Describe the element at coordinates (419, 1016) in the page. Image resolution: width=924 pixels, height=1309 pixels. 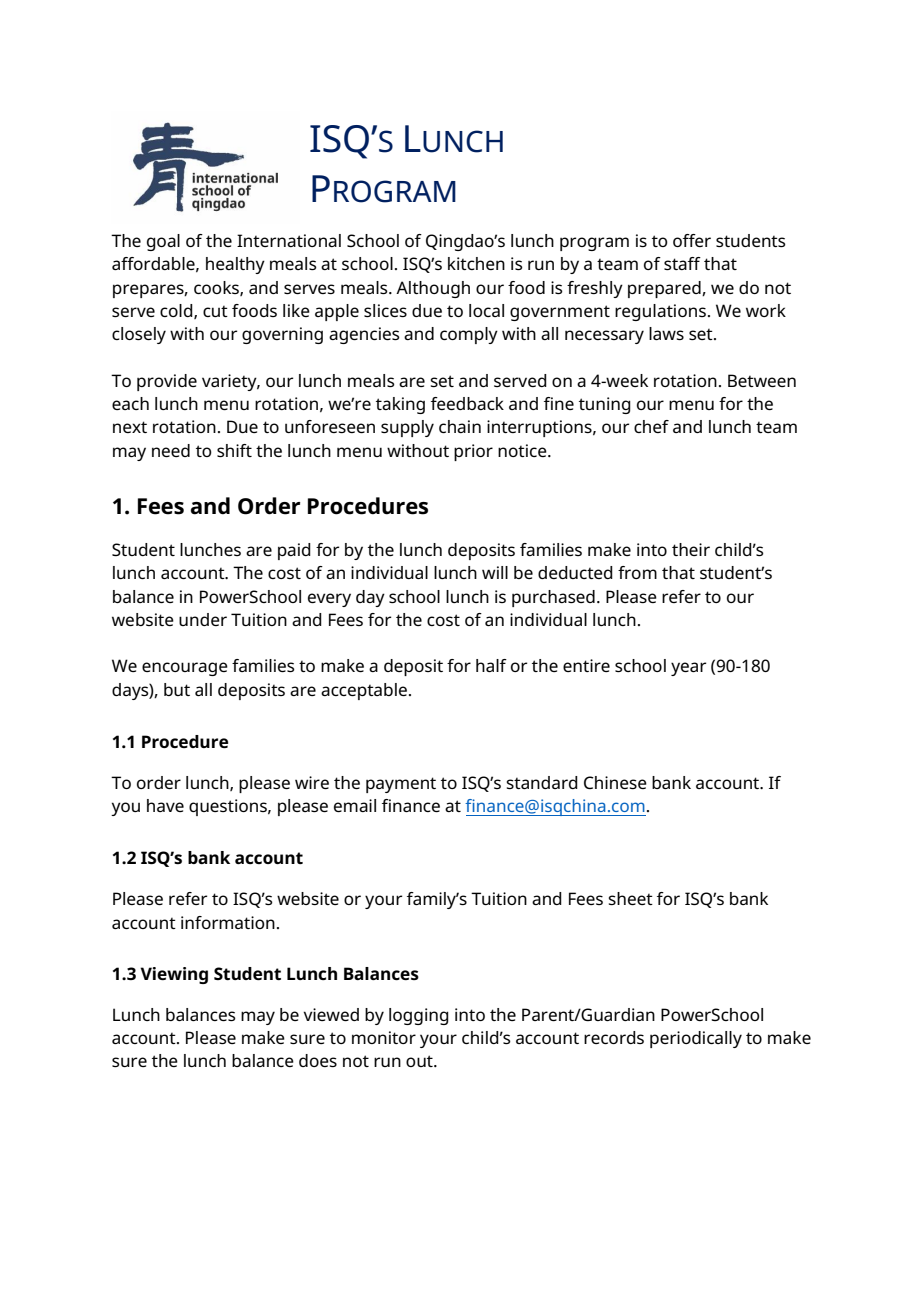
I see `logging` at that location.
